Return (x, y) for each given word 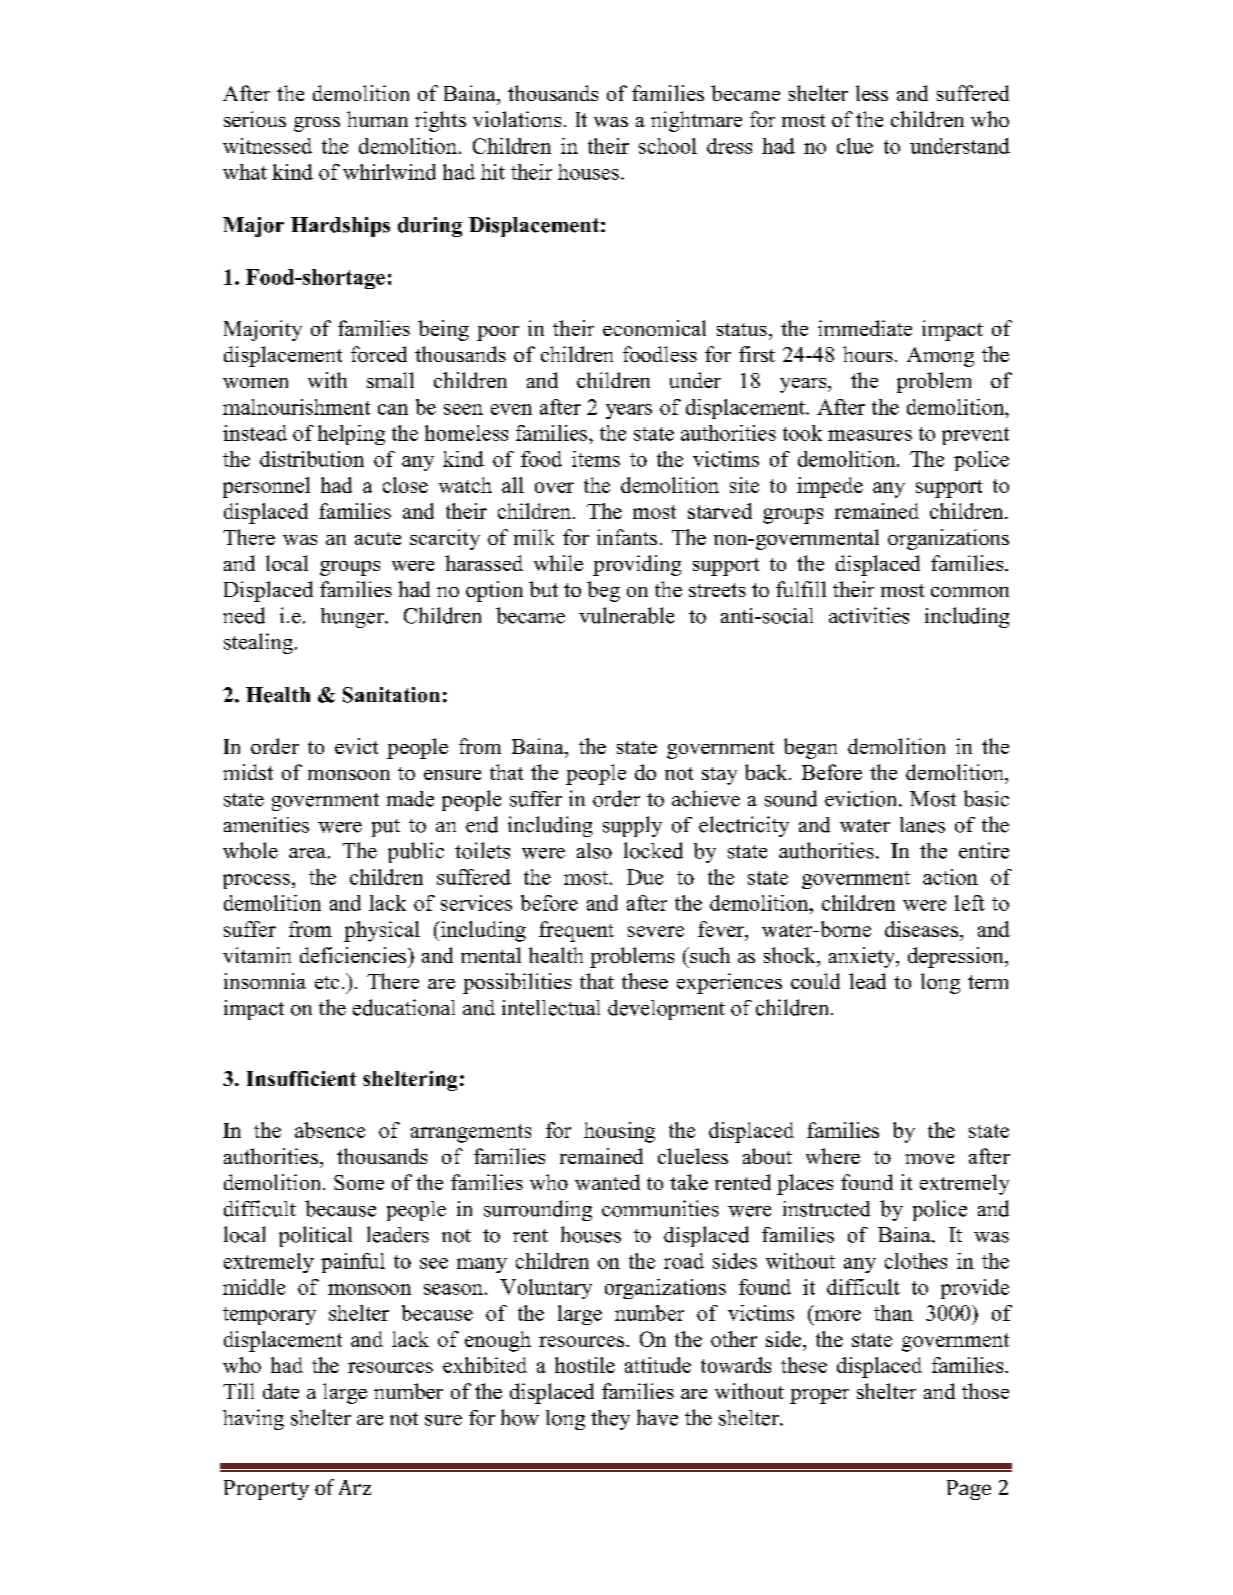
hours (868, 354)
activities (869, 615)
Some (359, 1182)
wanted (607, 1182)
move (929, 1159)
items (596, 459)
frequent (576, 931)
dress (729, 146)
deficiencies (354, 955)
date (281, 1391)
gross (317, 124)
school (668, 146)
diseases (921, 929)
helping (351, 435)
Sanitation (391, 695)
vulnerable (626, 615)
